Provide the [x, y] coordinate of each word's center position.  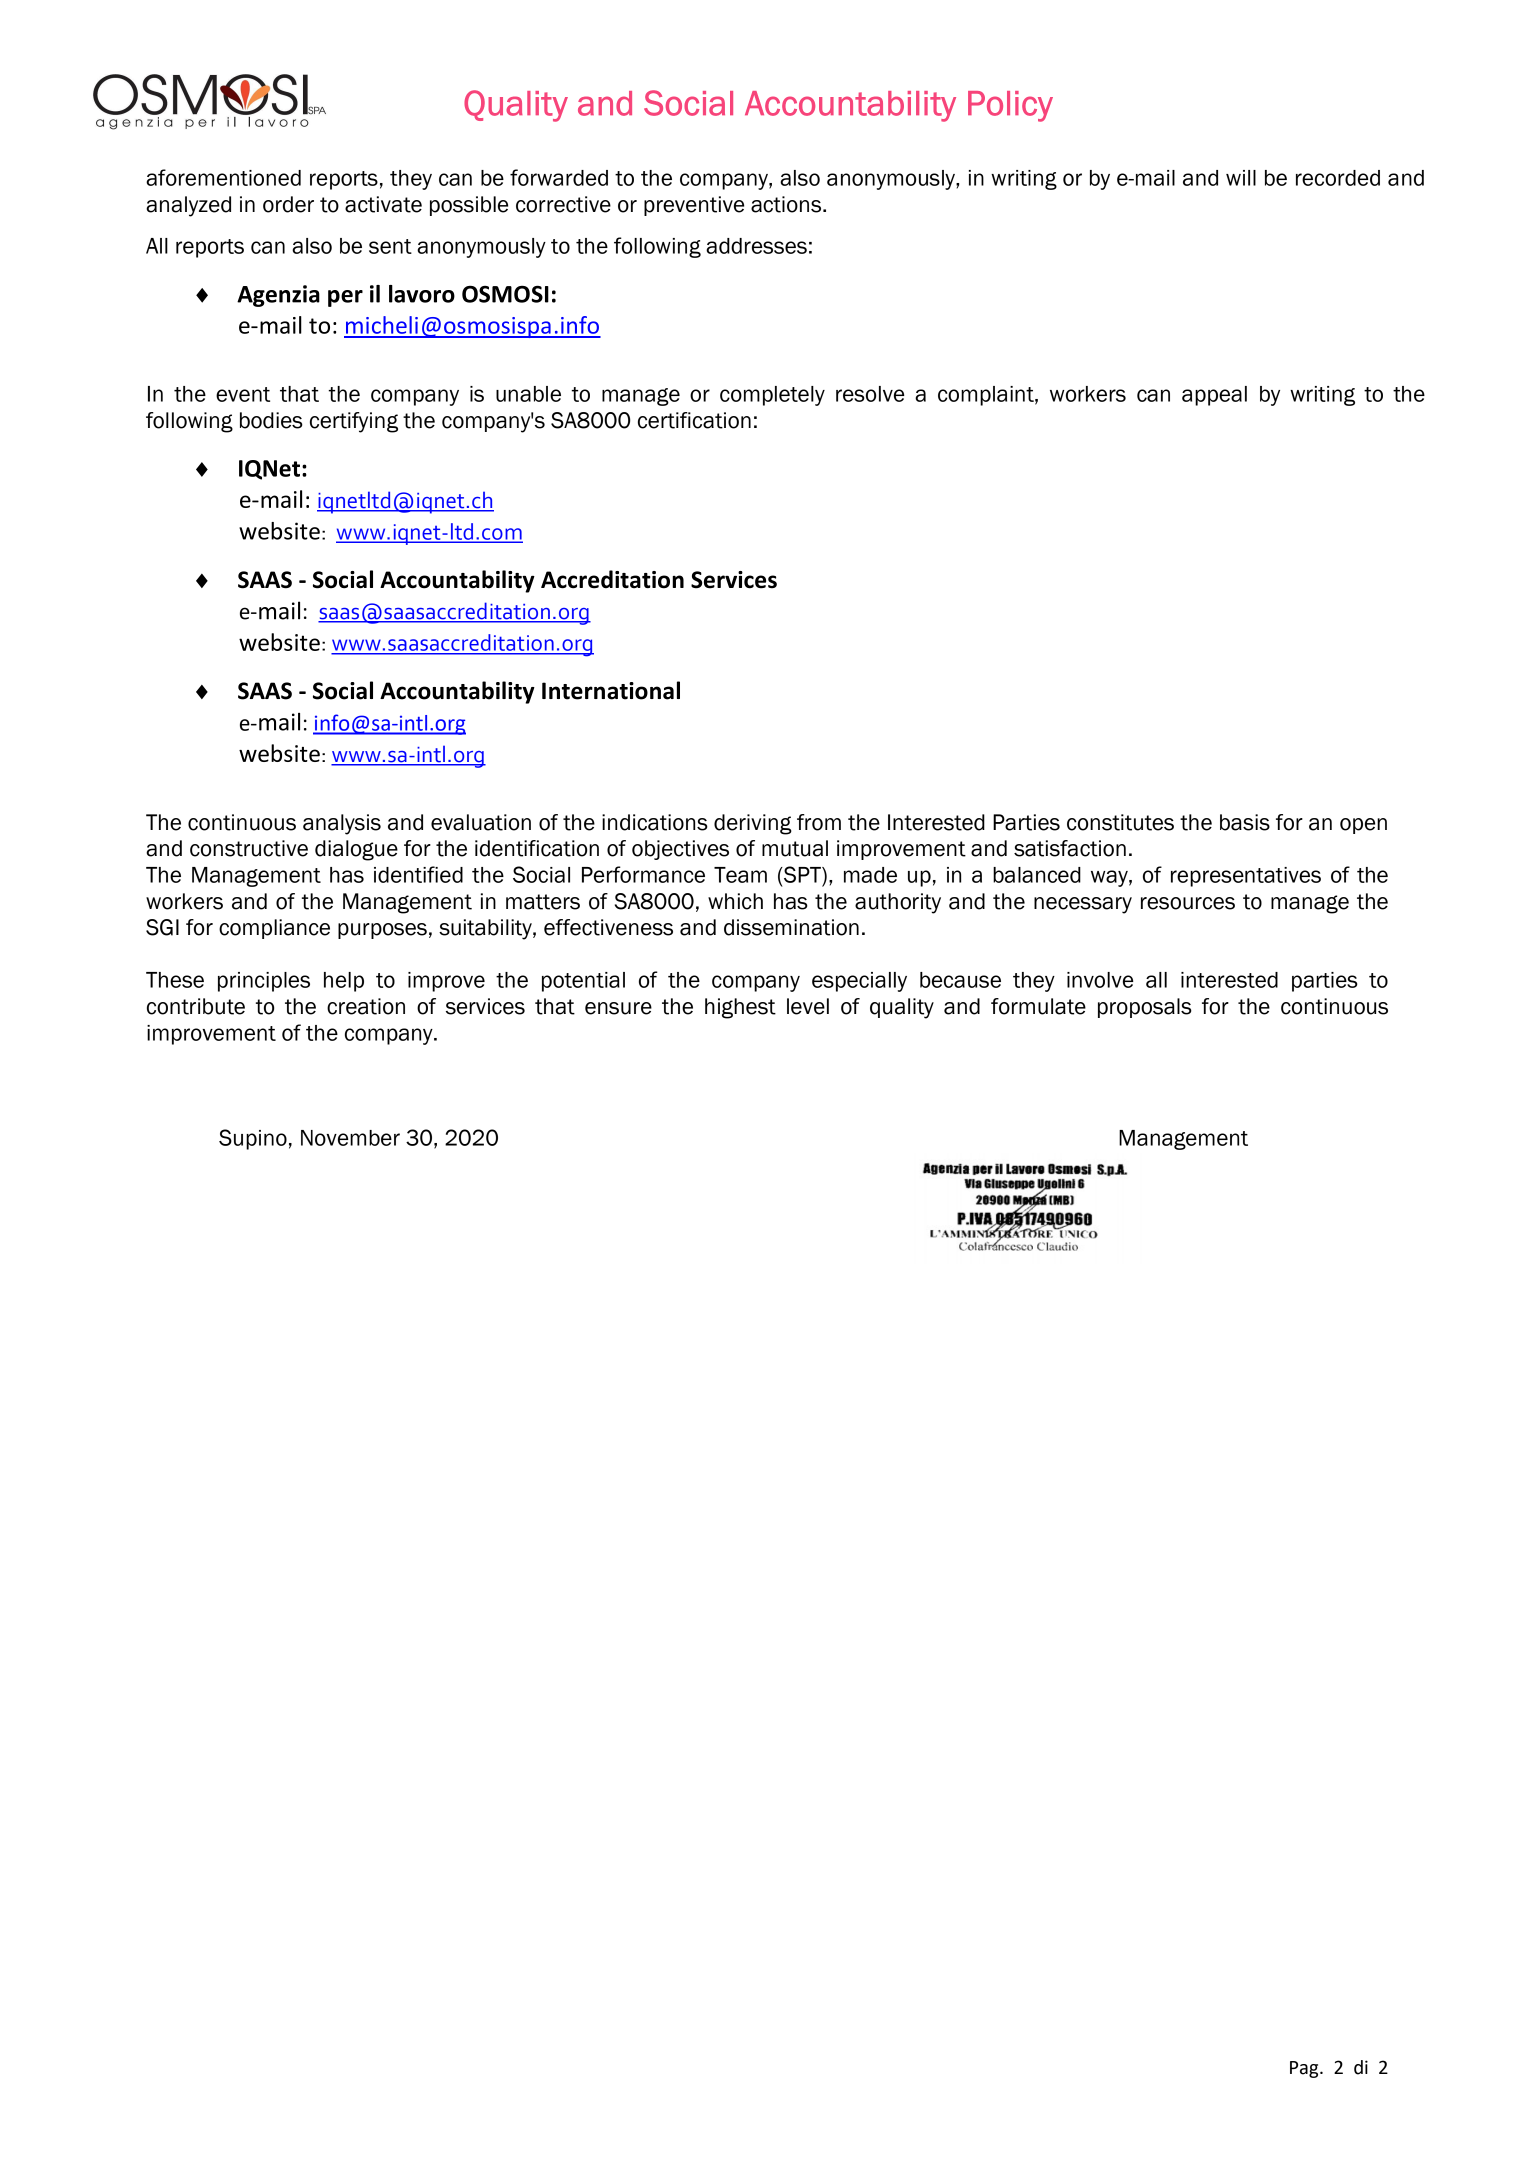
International [611, 690]
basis [1245, 822]
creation [366, 1006]
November [350, 1138]
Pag [1305, 2069]
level [808, 1006]
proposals [1145, 1008]
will [1241, 178]
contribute [196, 1006]
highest [740, 1008]
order [288, 204]
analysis [342, 824]
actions [787, 204]
